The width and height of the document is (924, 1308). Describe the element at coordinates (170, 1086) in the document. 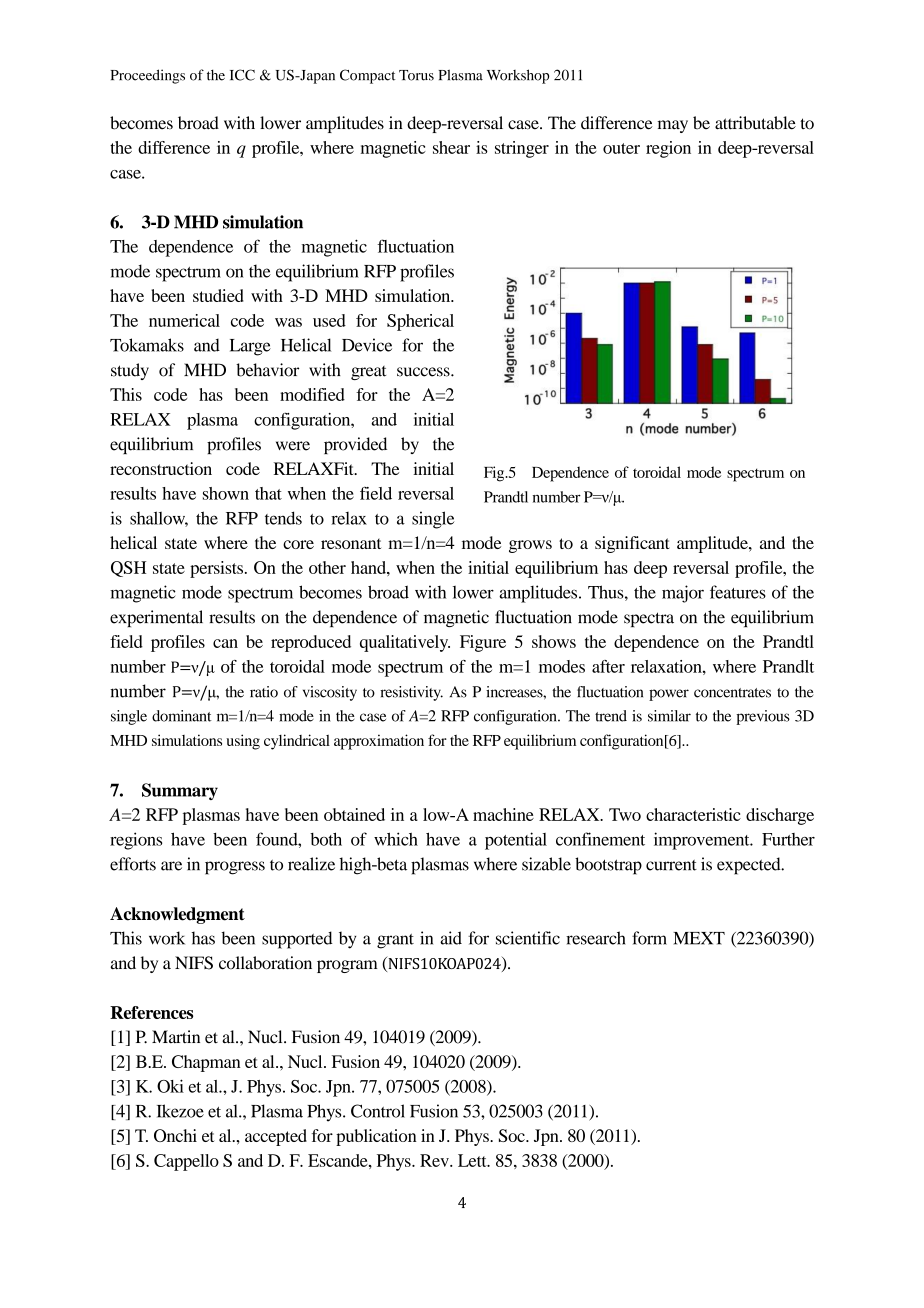

I see `Oki` at that location.
